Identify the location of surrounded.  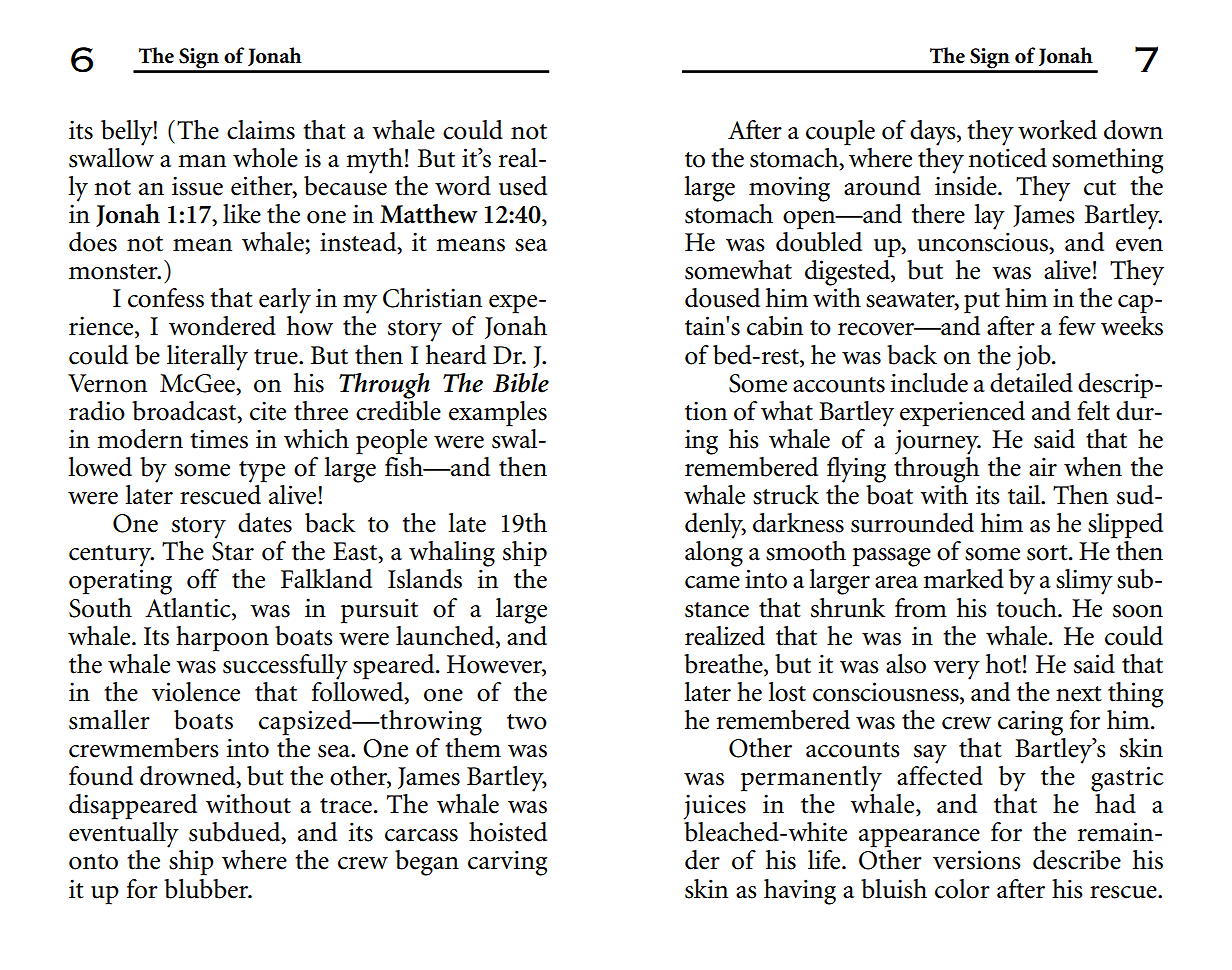
(912, 523).
